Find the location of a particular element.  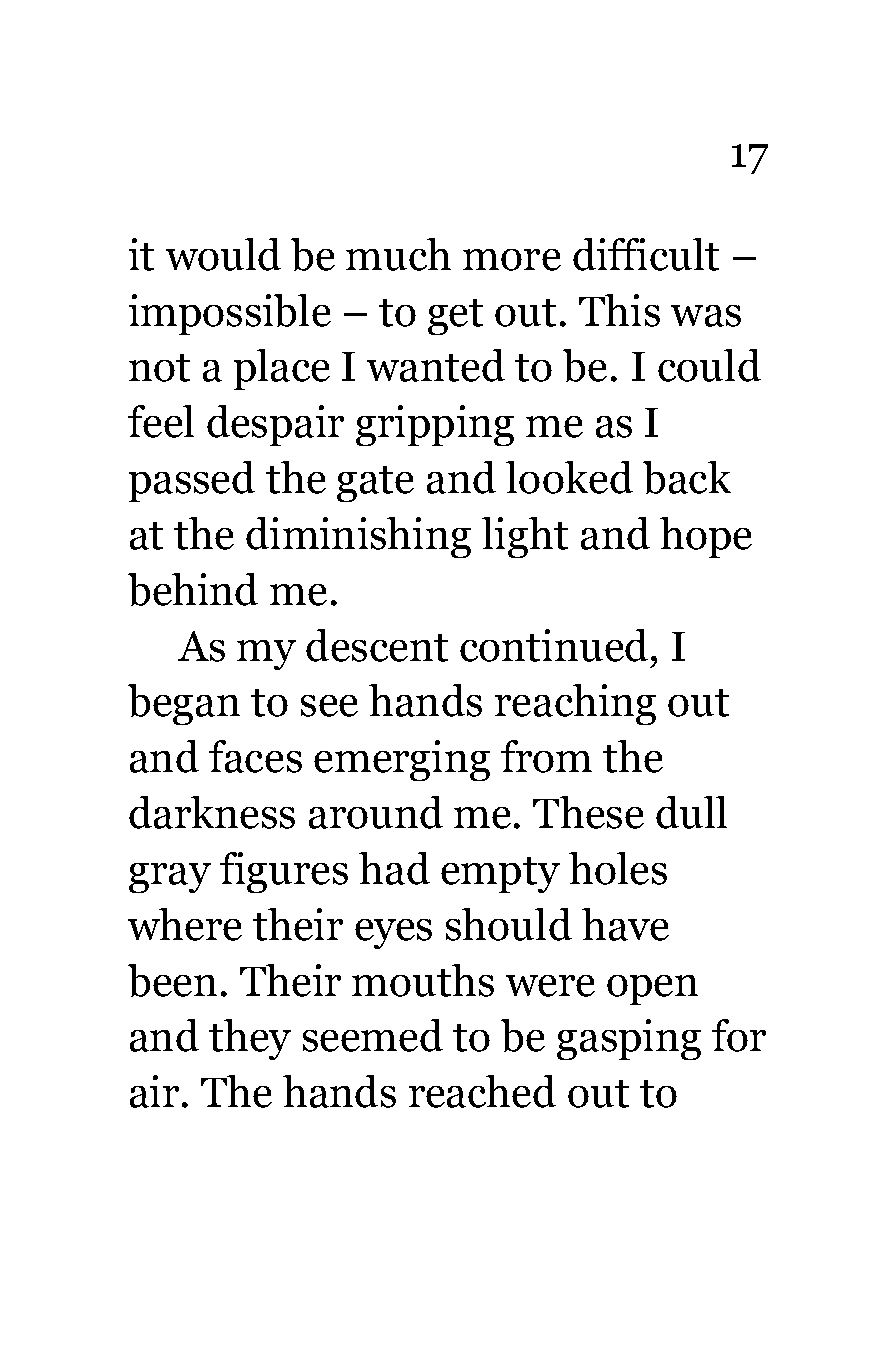

would is located at coordinates (223, 254).
